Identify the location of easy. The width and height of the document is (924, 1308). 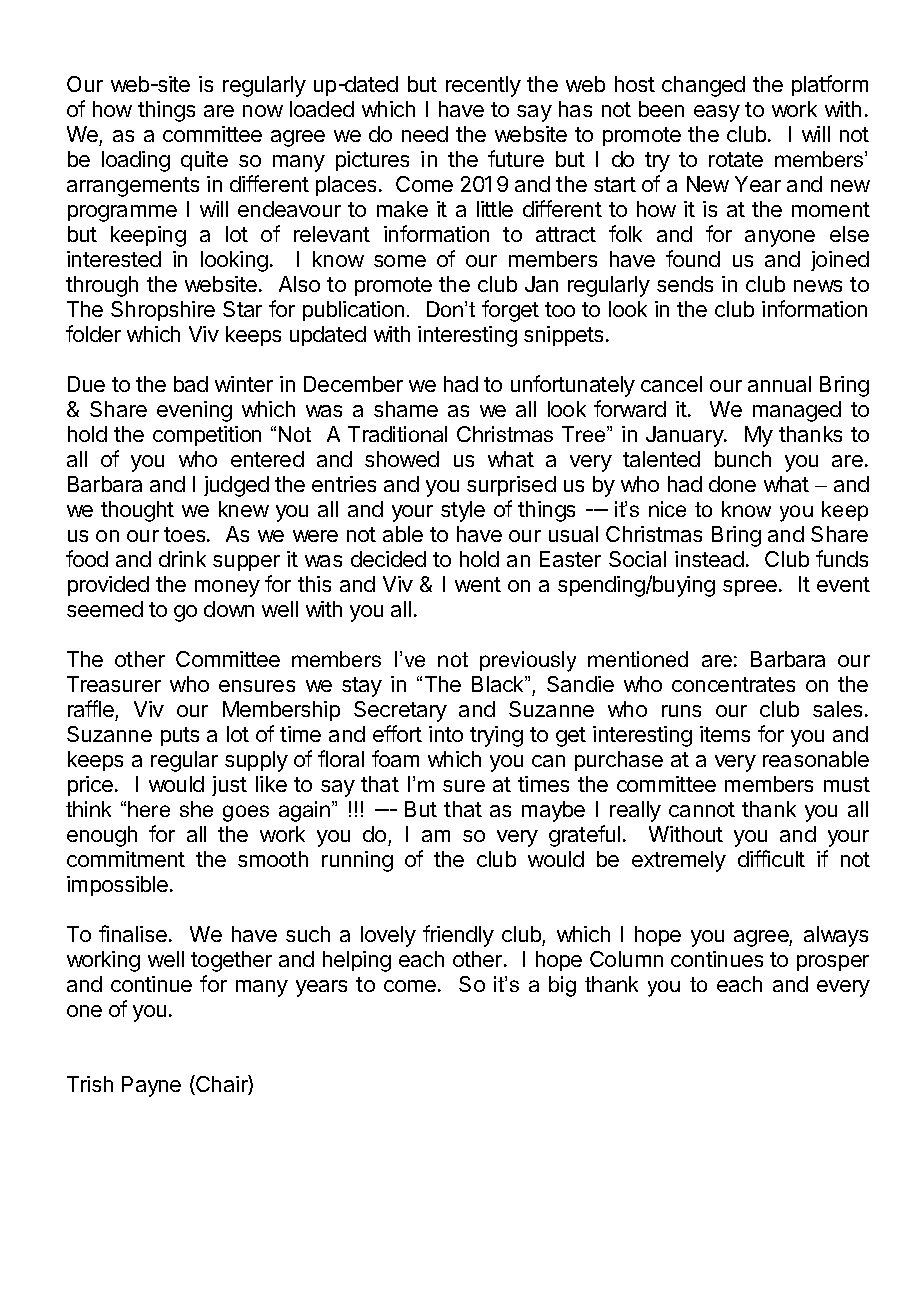
(717, 113).
